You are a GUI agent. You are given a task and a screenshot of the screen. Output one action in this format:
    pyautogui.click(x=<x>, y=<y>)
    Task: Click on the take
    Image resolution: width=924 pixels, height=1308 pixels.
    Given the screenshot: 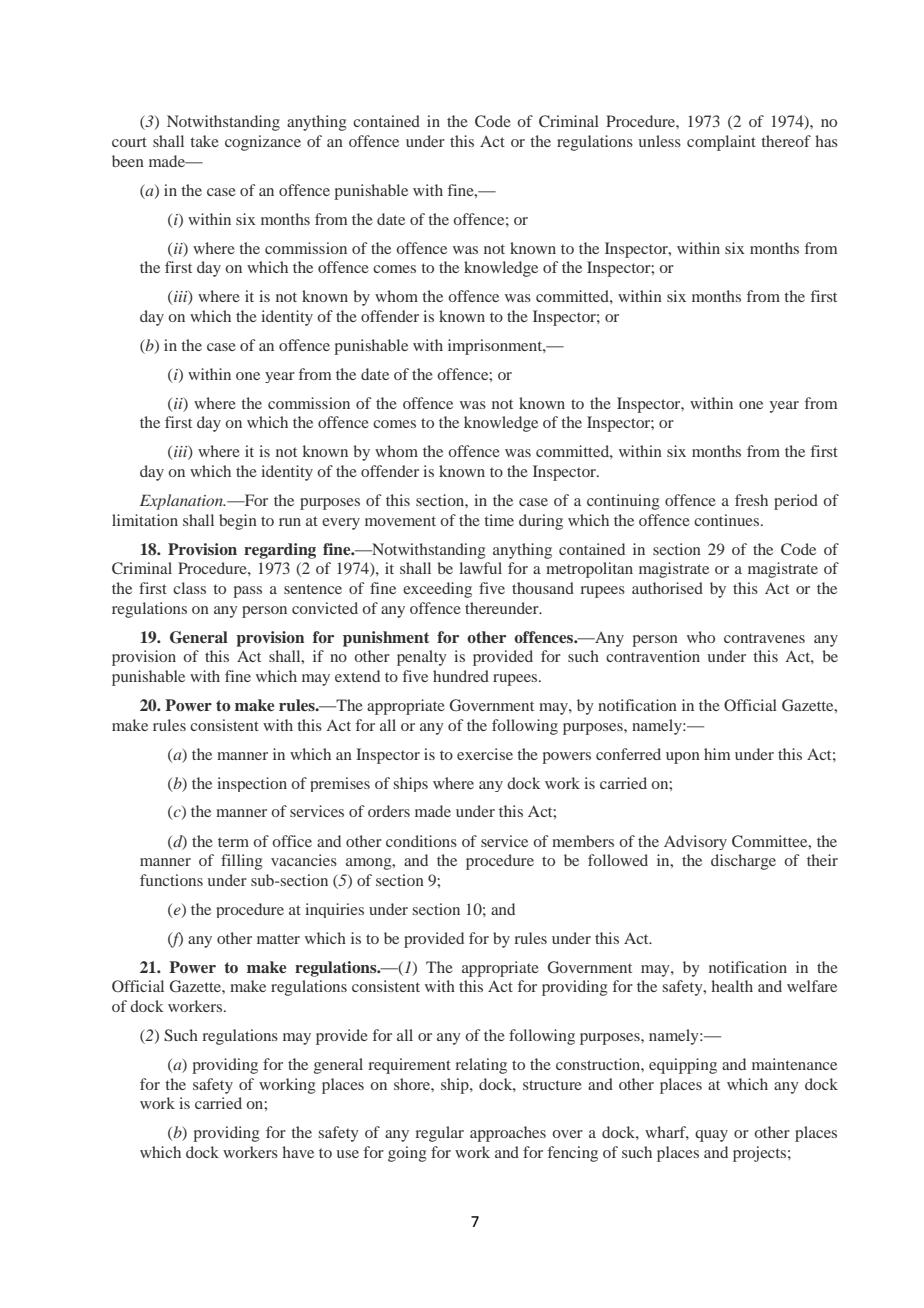 What is the action you would take?
    pyautogui.click(x=204, y=141)
